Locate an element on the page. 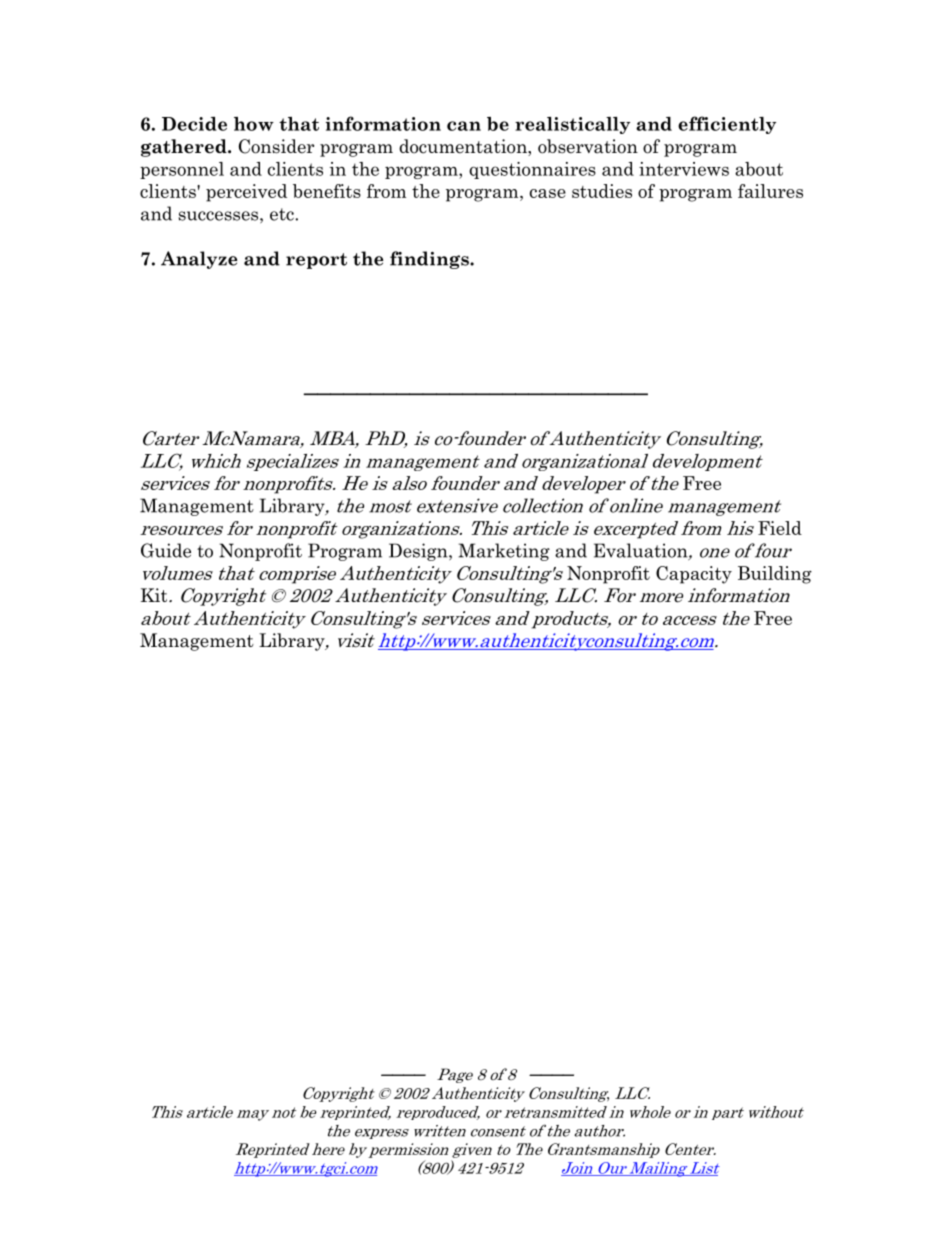 The width and height of the image is (952, 1233). efficiently is located at coordinates (727, 125).
